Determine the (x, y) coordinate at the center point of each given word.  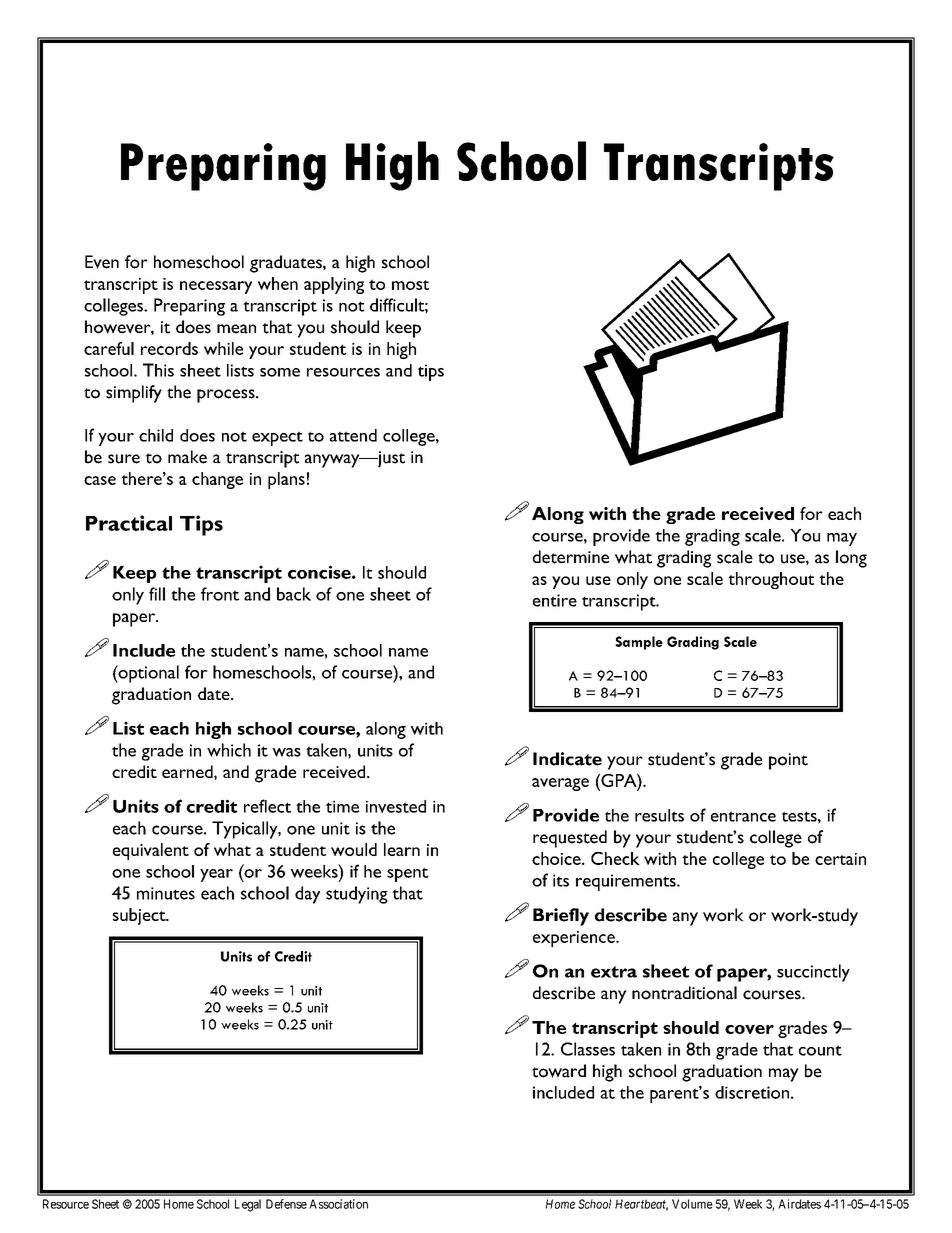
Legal (248, 1205)
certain (840, 859)
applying (334, 285)
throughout (771, 580)
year (216, 875)
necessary (216, 287)
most (410, 285)
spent (407, 874)
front (220, 594)
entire (555, 600)
